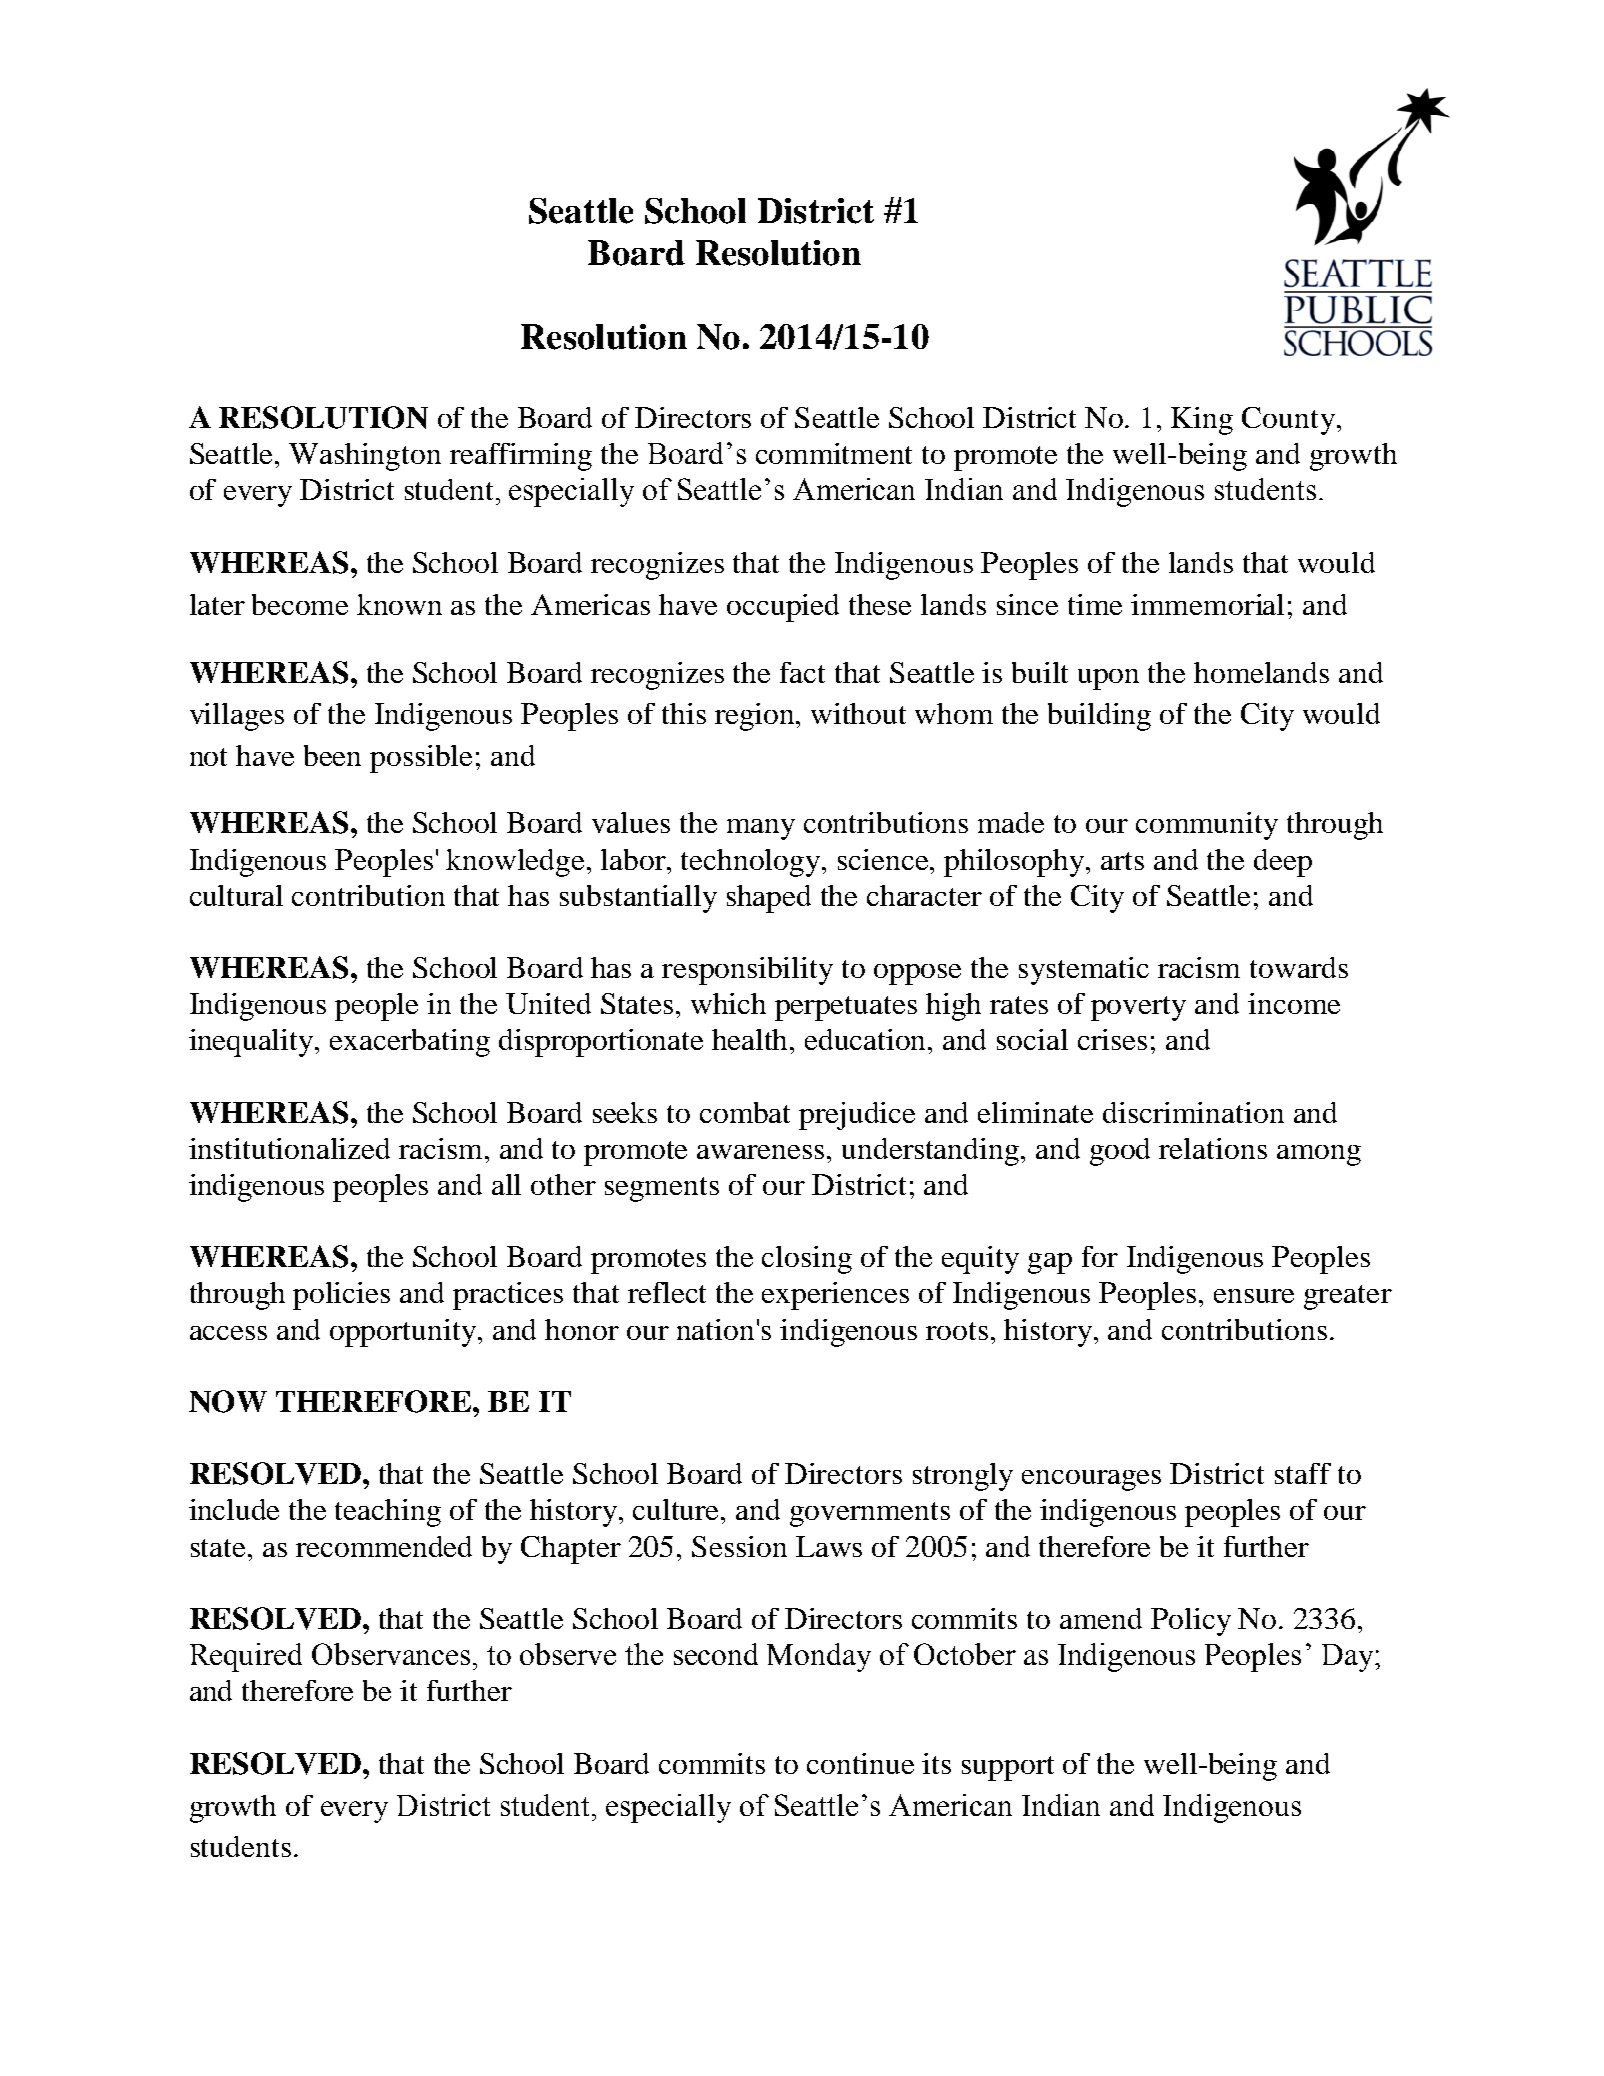  What do you see at coordinates (860, 1763) in the document?
I see `continue` at bounding box center [860, 1763].
